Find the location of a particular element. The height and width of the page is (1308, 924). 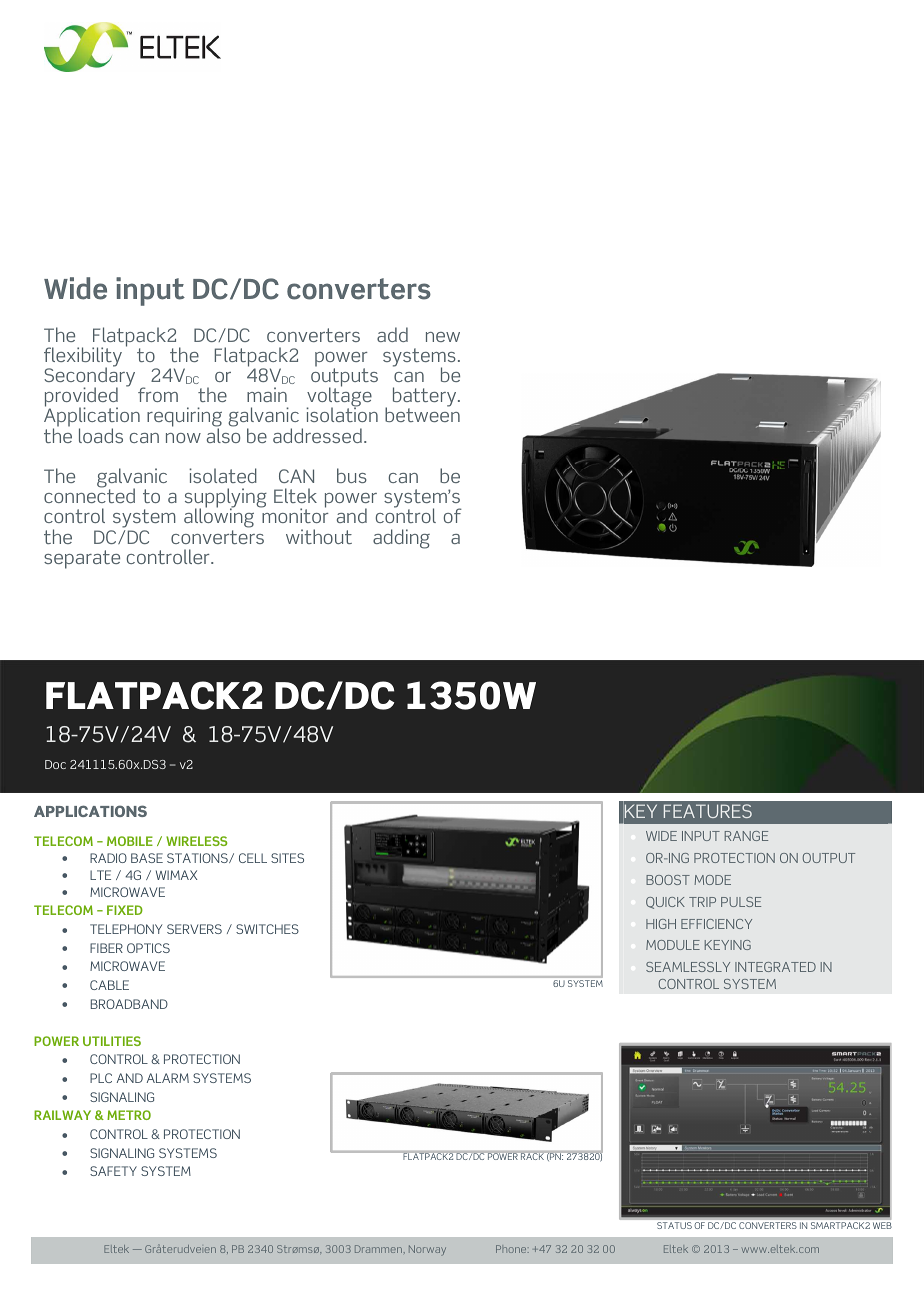

separate is located at coordinates (82, 559).
